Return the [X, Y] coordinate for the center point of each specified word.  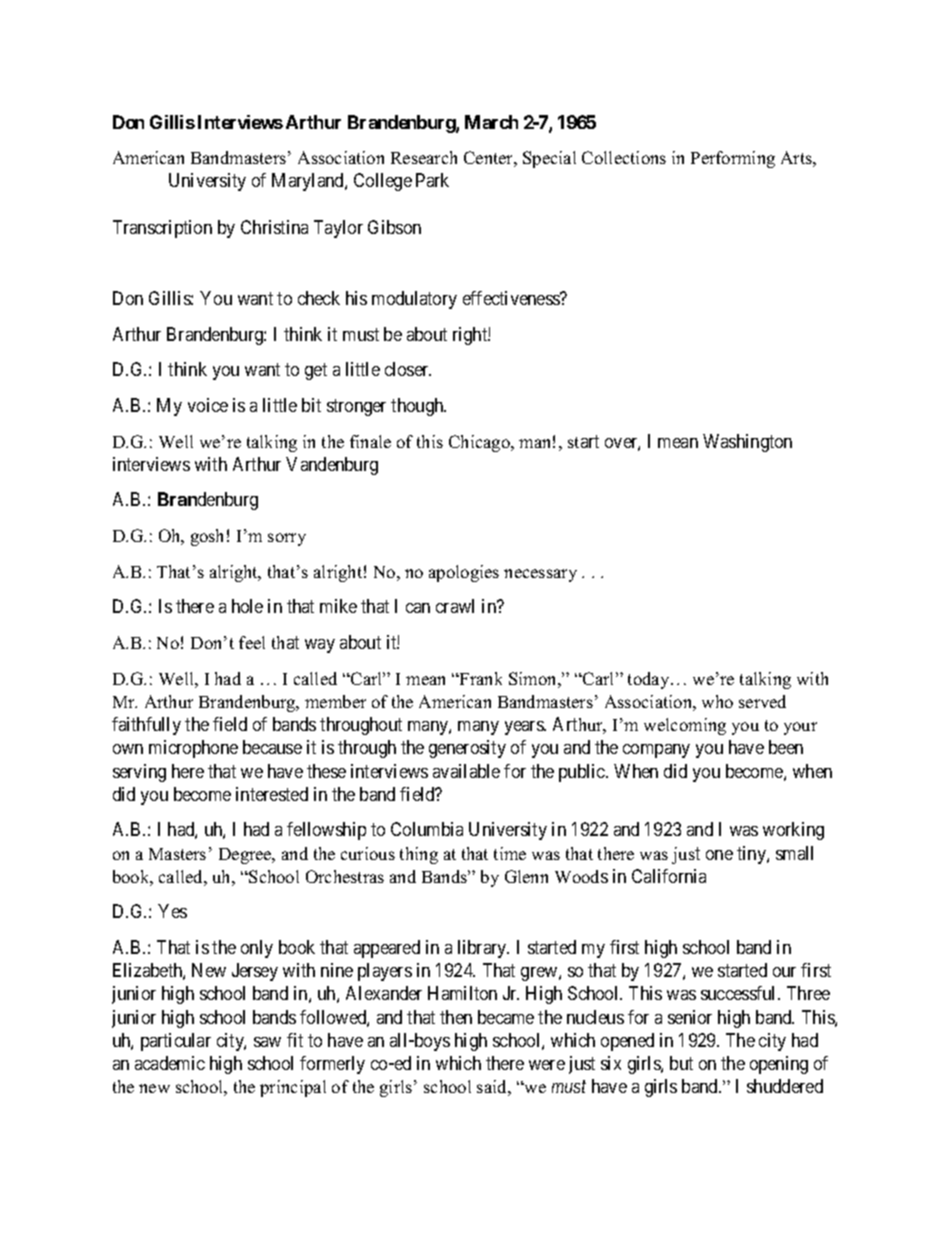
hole [247, 606]
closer [408, 369]
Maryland [309, 182]
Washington [747, 443]
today [650, 680]
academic [170, 1063]
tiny [752, 855]
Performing [733, 159]
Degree [246, 856]
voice [208, 405]
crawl [455, 606]
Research [424, 157]
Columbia [427, 829]
